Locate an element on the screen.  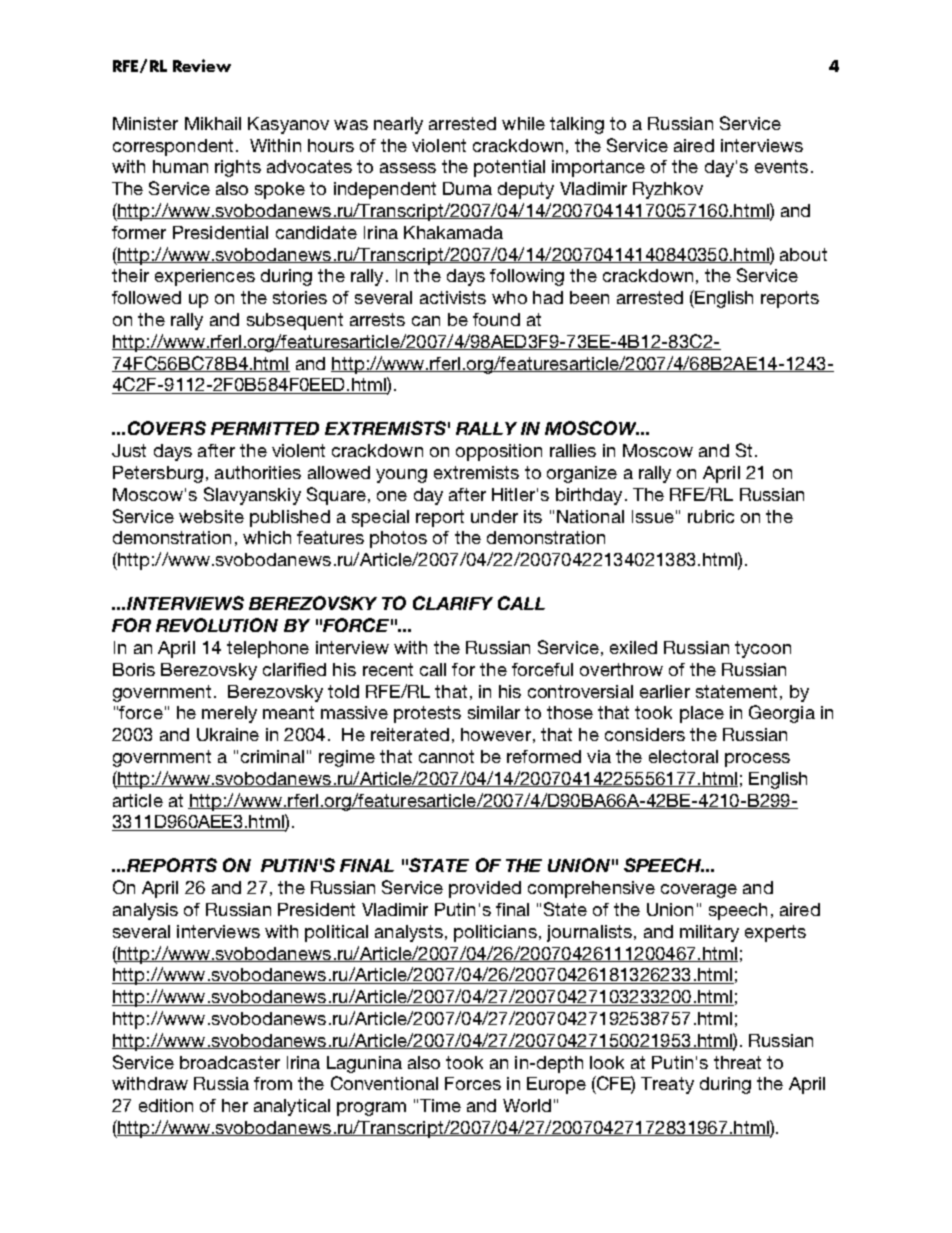
tycoon is located at coordinates (763, 649).
